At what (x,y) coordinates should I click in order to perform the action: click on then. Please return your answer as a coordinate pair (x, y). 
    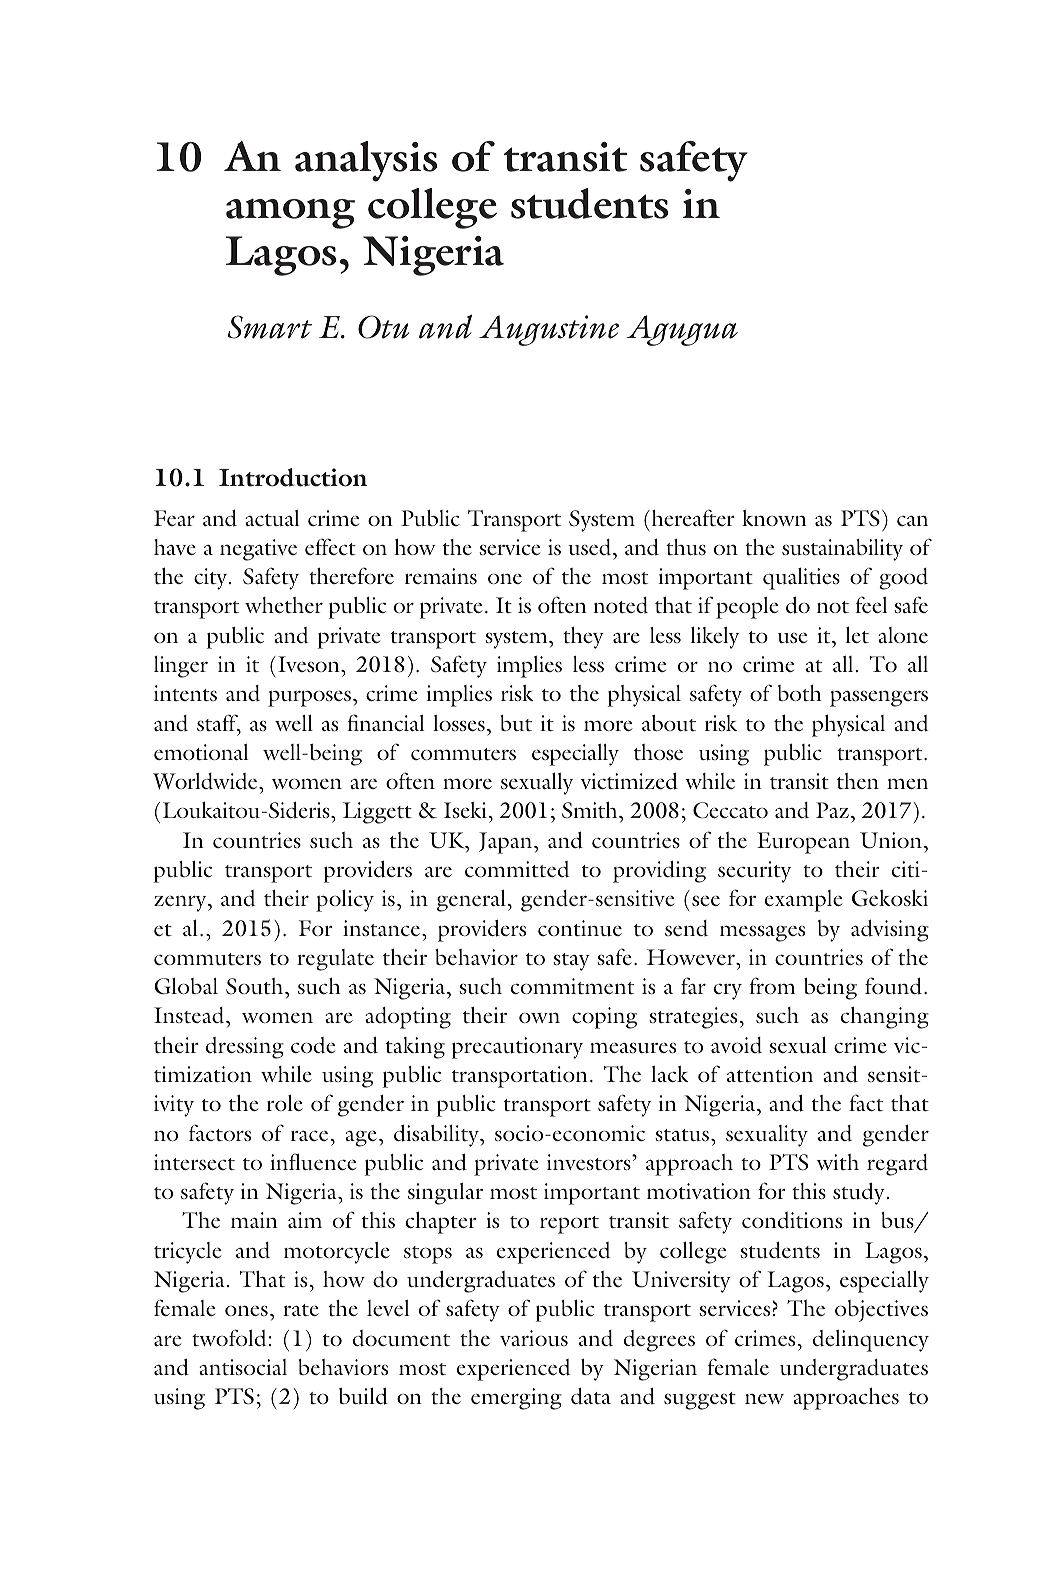
    Looking at the image, I should click on (858, 781).
